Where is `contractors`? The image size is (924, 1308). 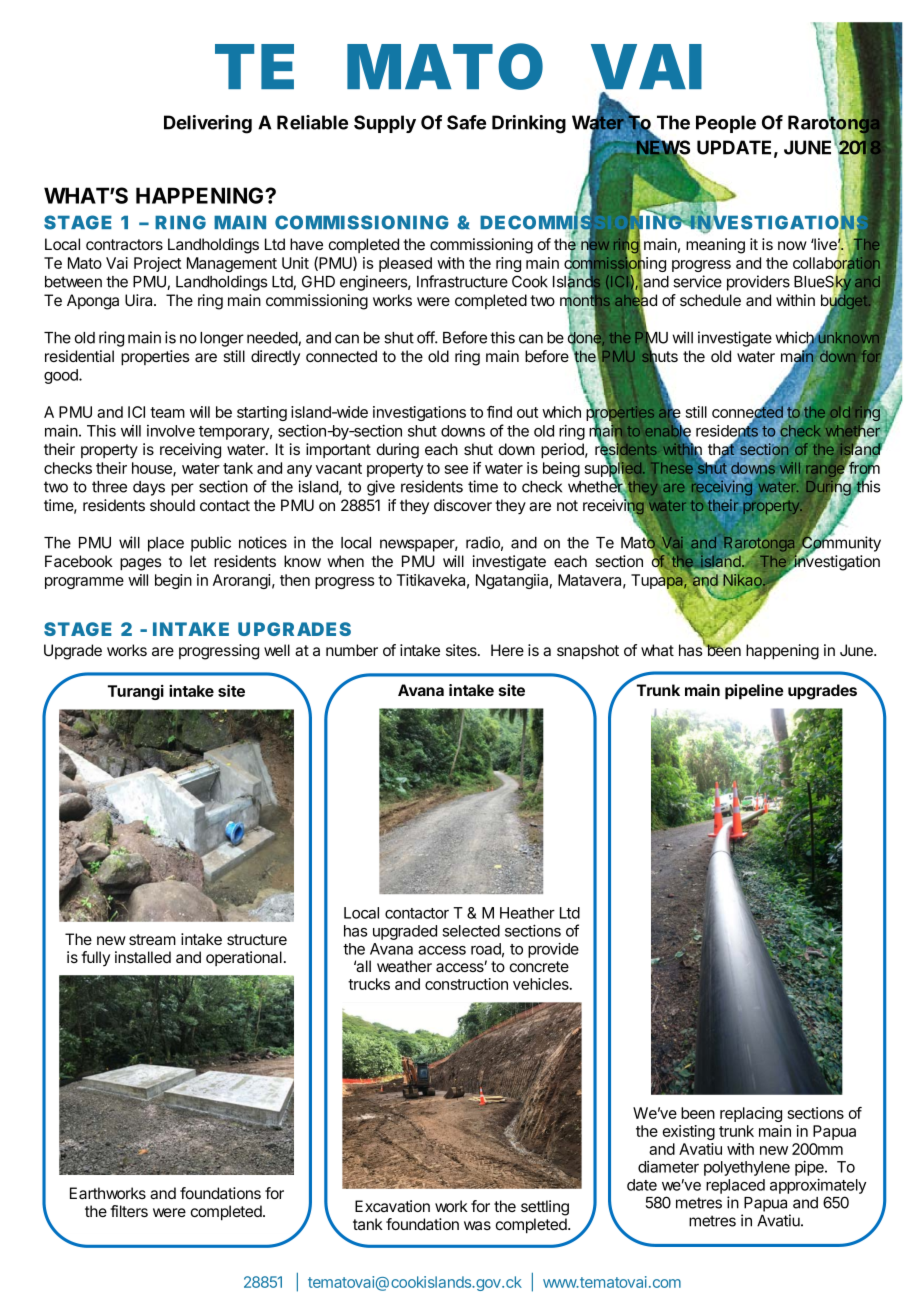 contractors is located at coordinates (124, 244).
